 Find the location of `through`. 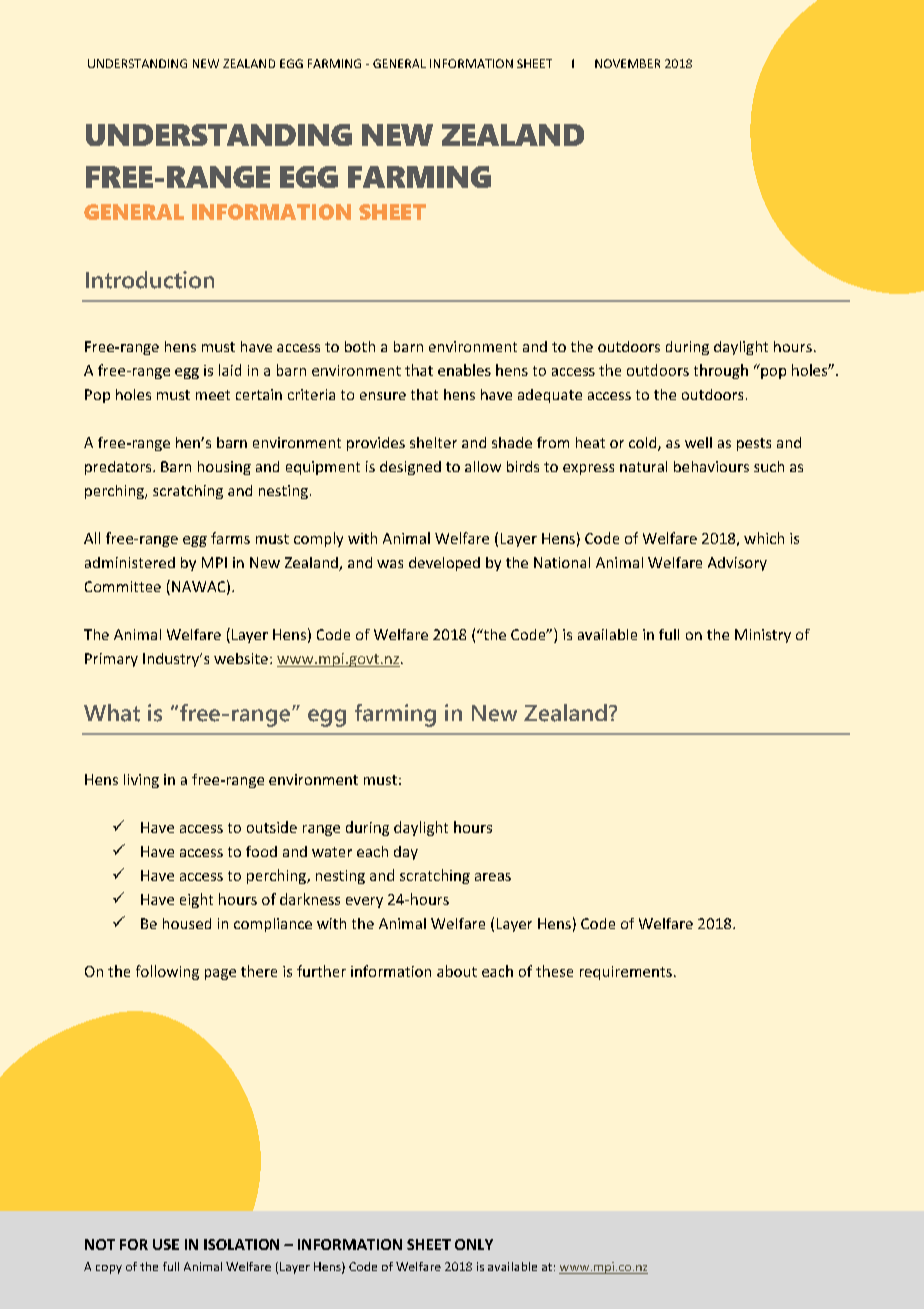

through is located at coordinates (721, 371).
